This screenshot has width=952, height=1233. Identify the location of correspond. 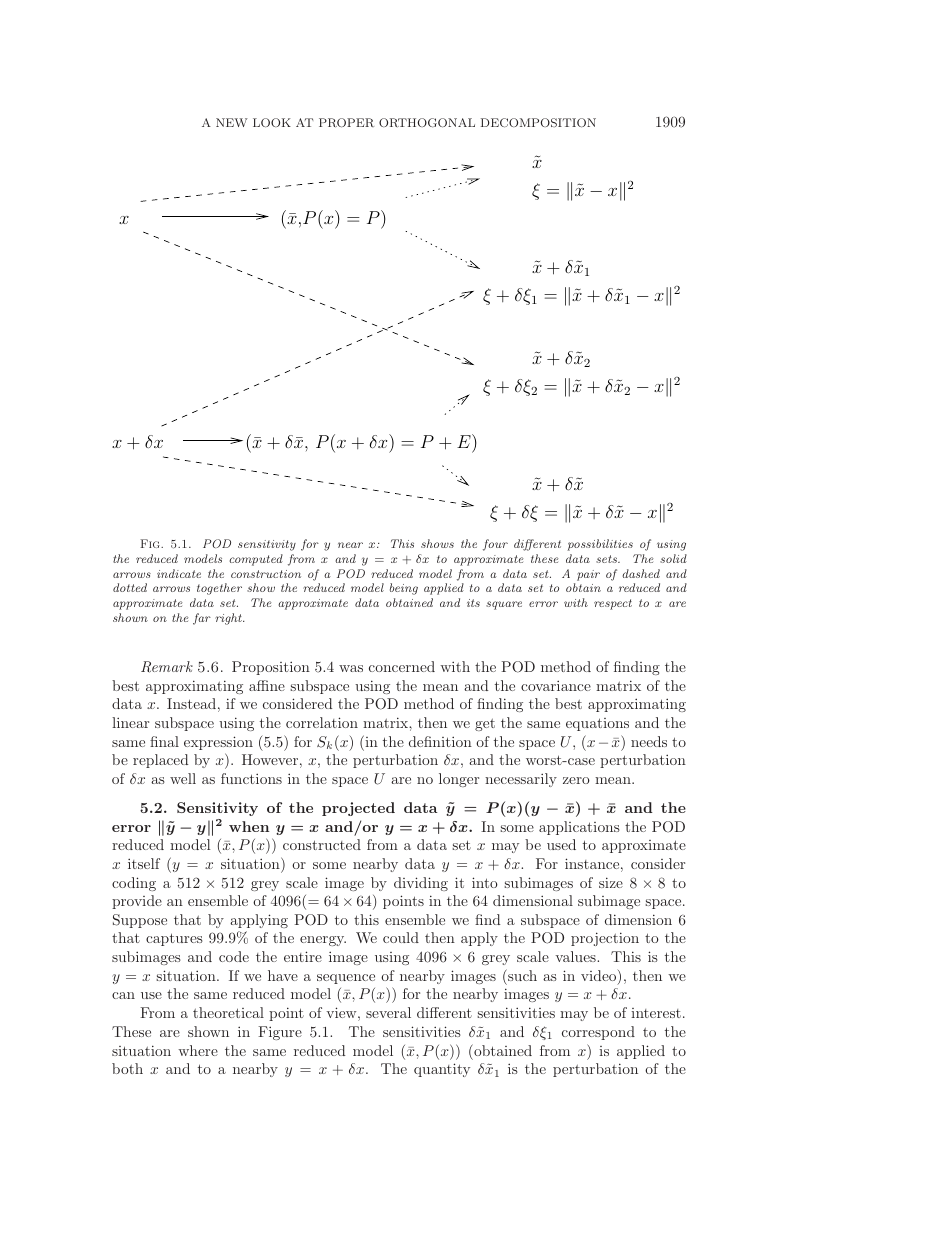
(598, 1033).
